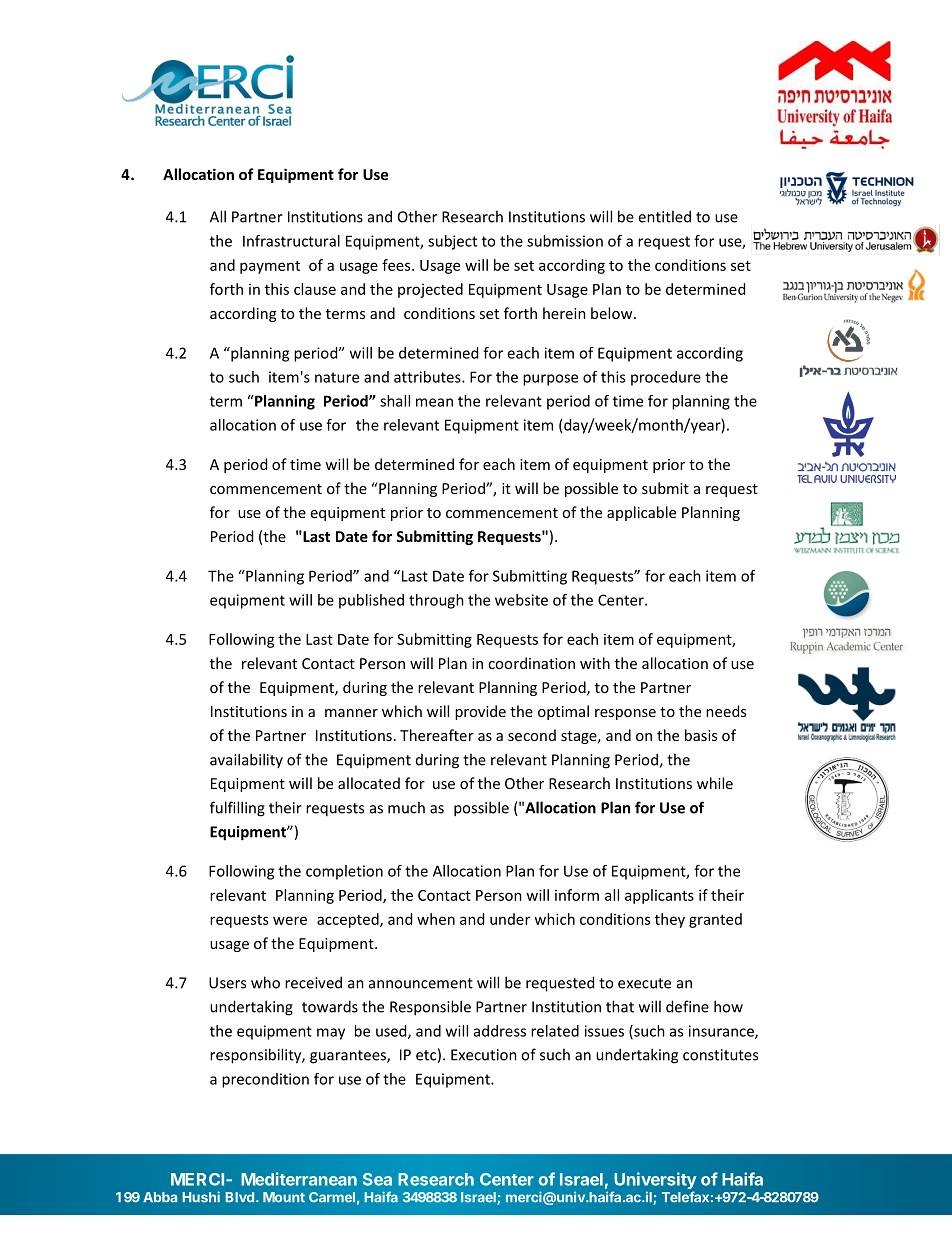  What do you see at coordinates (241, 1197) in the screenshot?
I see `Blvd` at bounding box center [241, 1197].
